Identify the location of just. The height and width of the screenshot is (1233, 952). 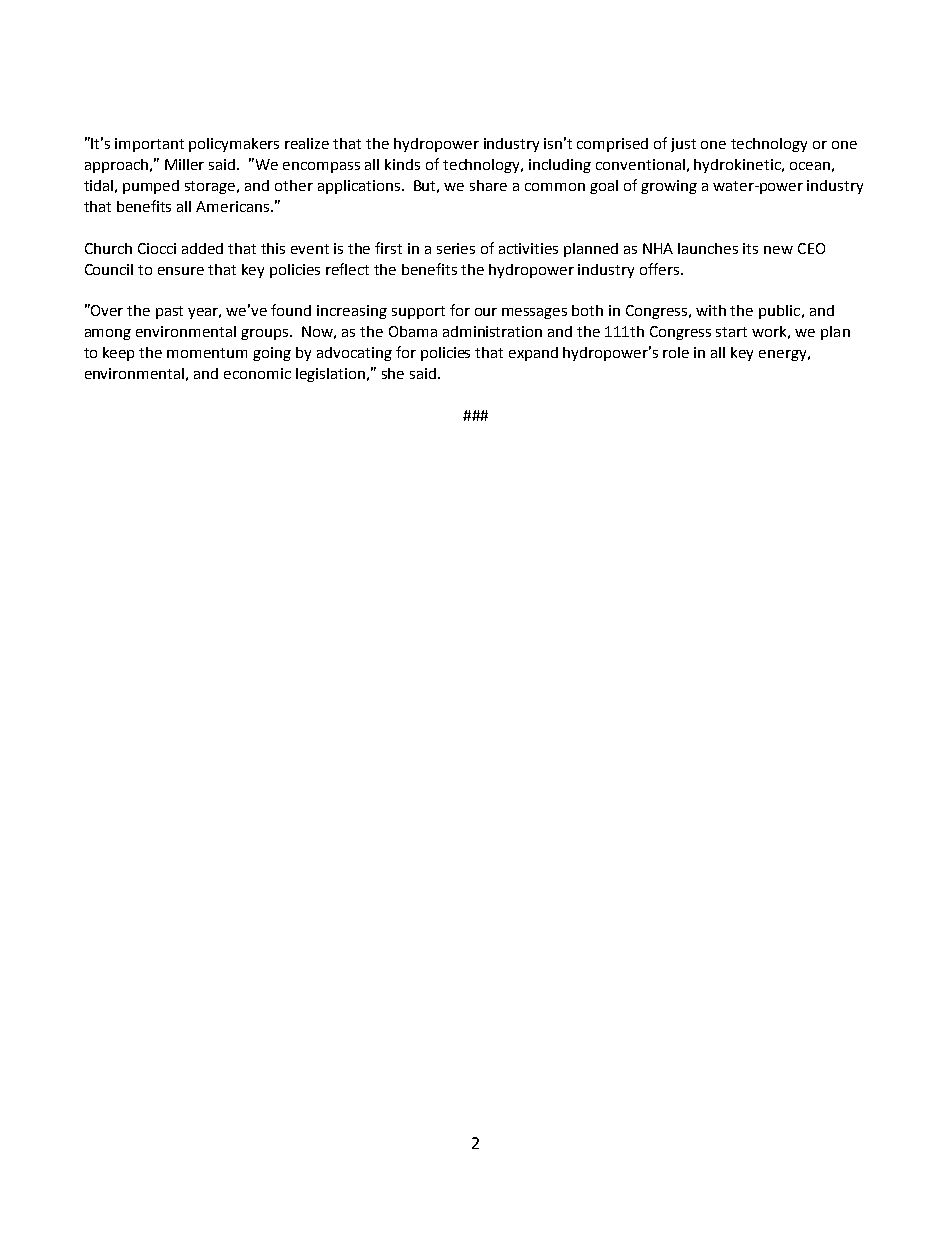
(683, 145).
